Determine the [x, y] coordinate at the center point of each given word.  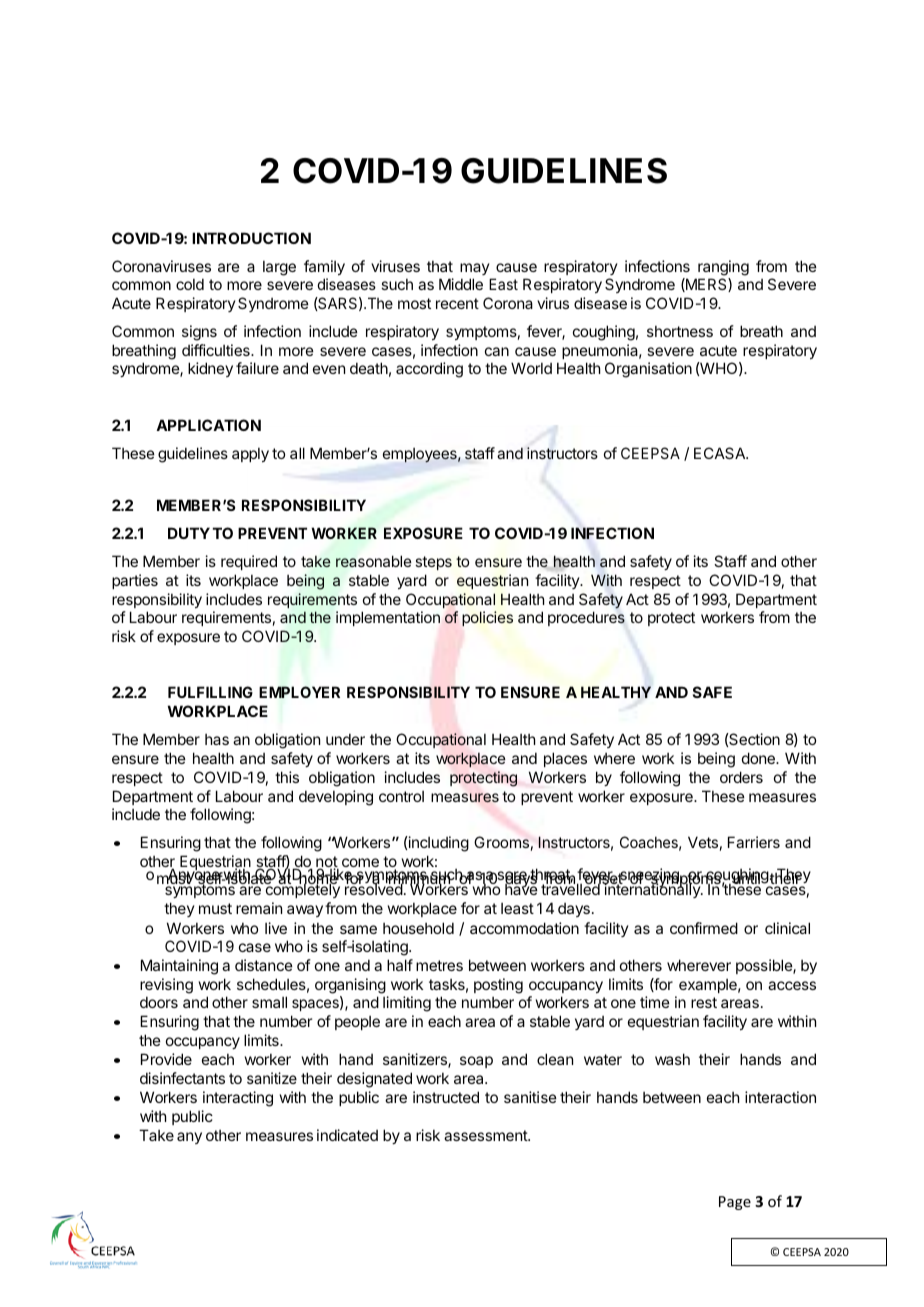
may [474, 269]
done [759, 758]
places [565, 759]
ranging [723, 268]
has [217, 739]
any [189, 1138]
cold [190, 284]
